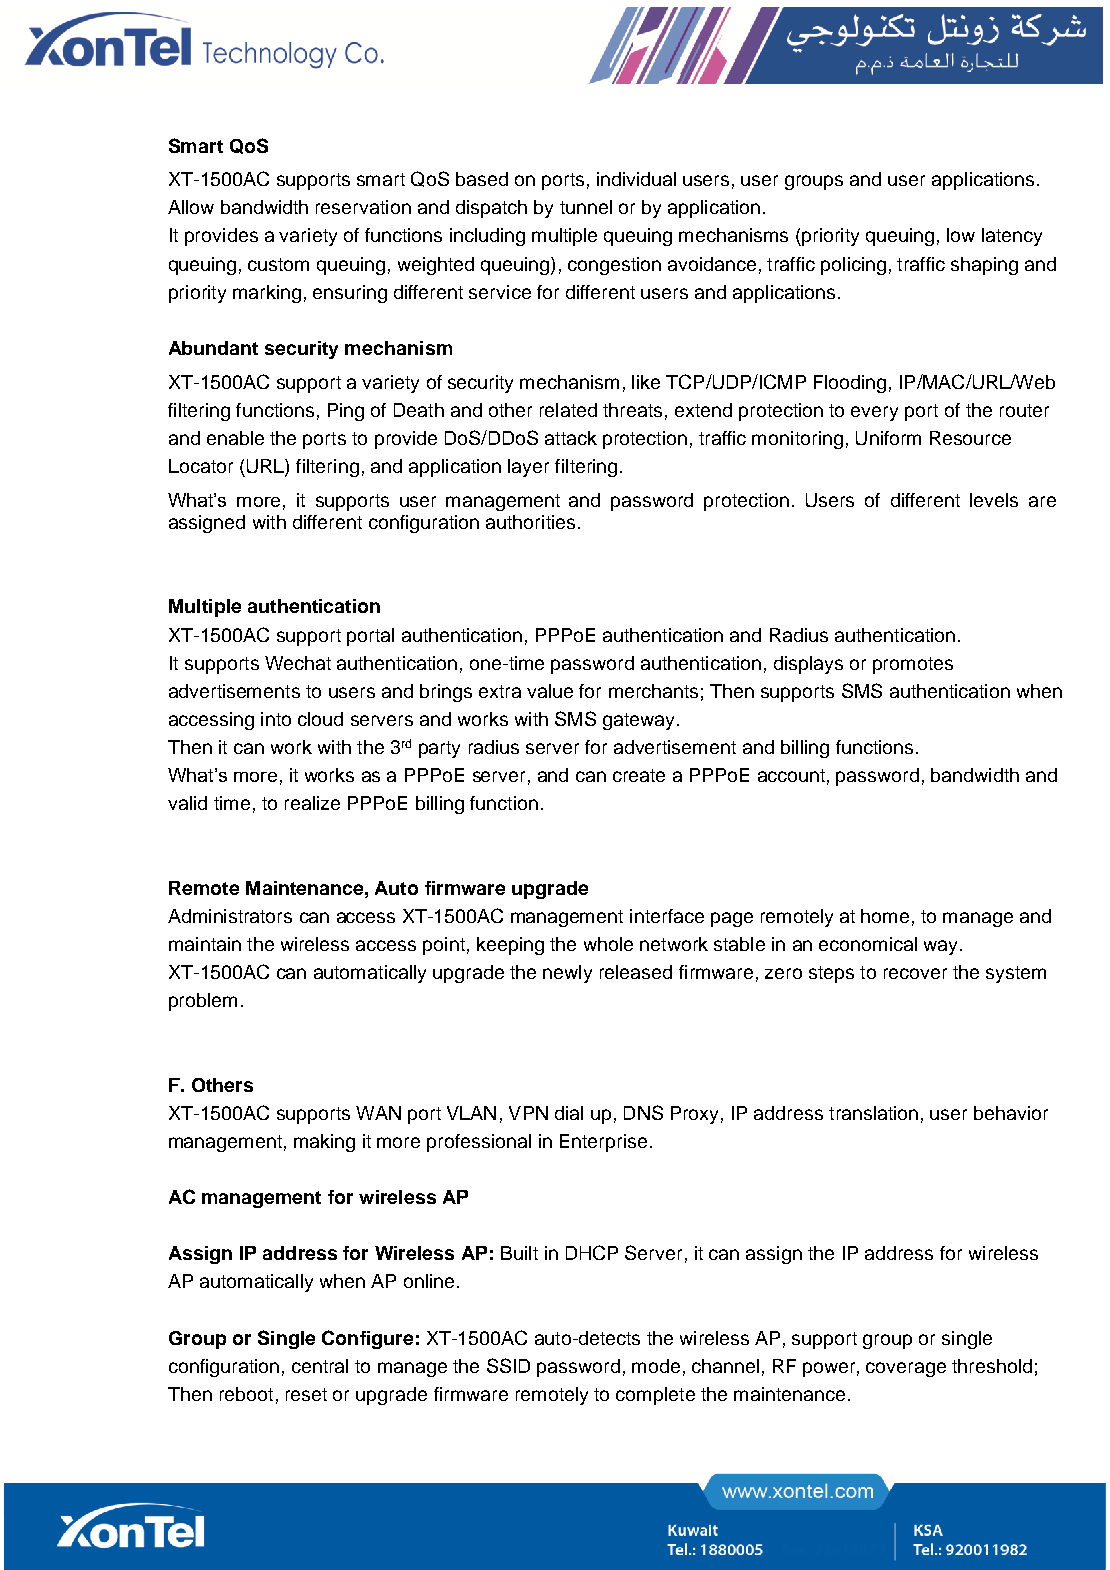 The image size is (1110, 1570). Describe the element at coordinates (201, 466) in the document. I see `Locator` at that location.
